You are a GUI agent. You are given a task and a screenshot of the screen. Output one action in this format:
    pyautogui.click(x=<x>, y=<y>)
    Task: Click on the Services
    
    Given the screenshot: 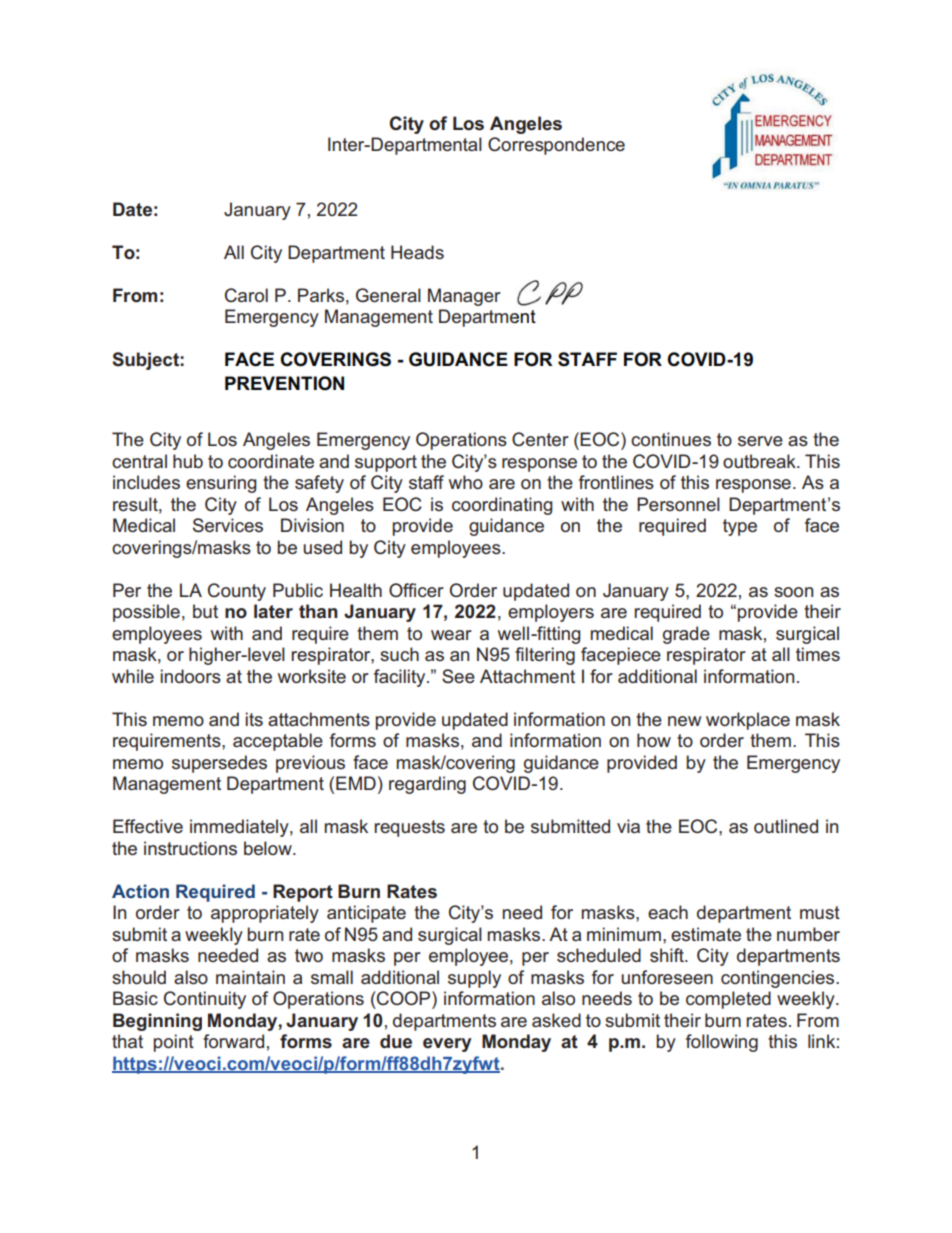 What is the action you would take?
    pyautogui.click(x=228, y=525)
